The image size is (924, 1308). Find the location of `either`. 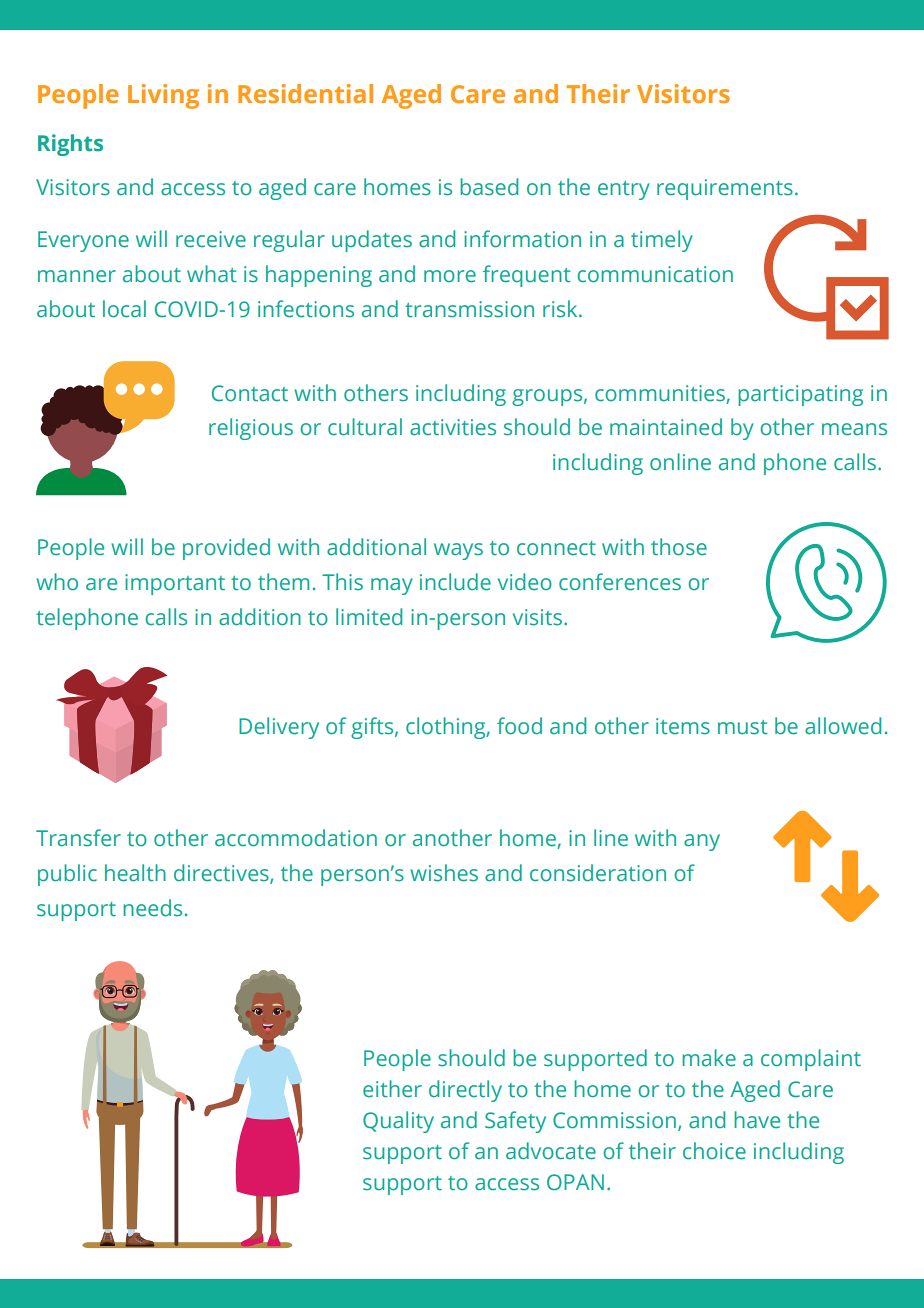

either is located at coordinates (392, 1089).
